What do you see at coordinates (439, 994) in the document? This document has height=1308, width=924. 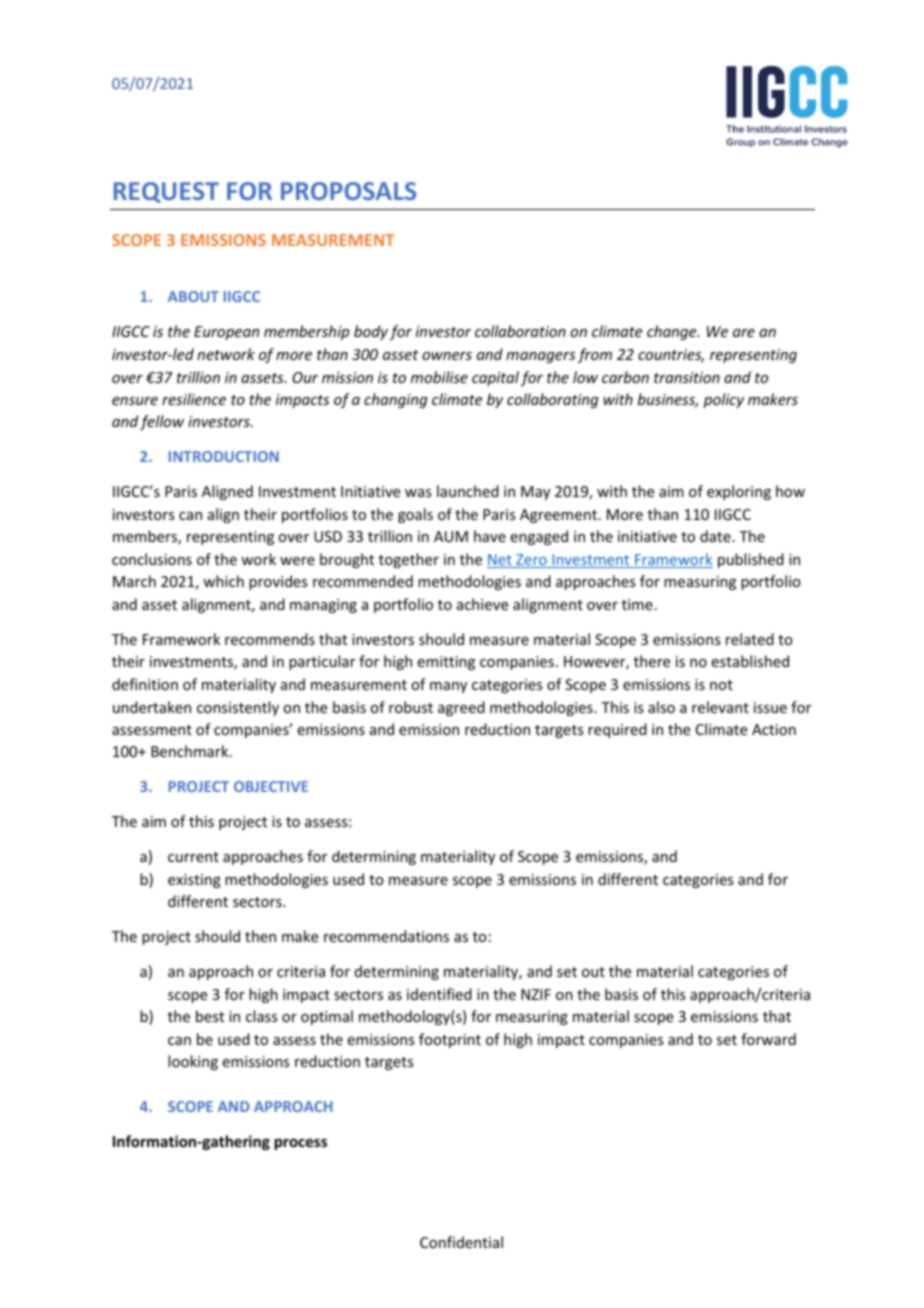 I see `identified` at bounding box center [439, 994].
